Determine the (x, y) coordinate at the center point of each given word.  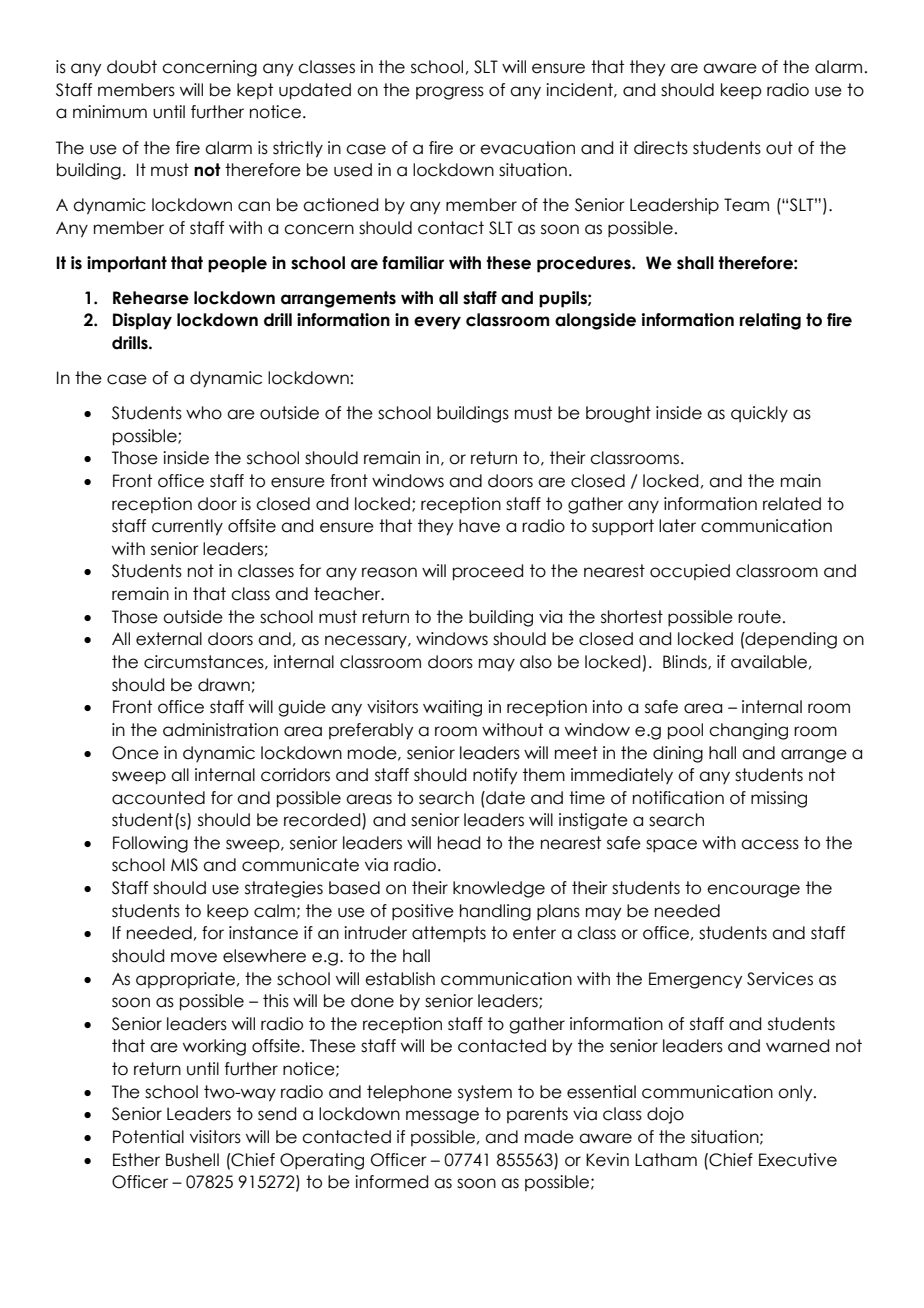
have (479, 526)
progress (450, 93)
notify (495, 776)
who (204, 413)
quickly (759, 414)
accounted (158, 798)
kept (255, 91)
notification (678, 798)
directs (661, 148)
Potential (148, 1137)
